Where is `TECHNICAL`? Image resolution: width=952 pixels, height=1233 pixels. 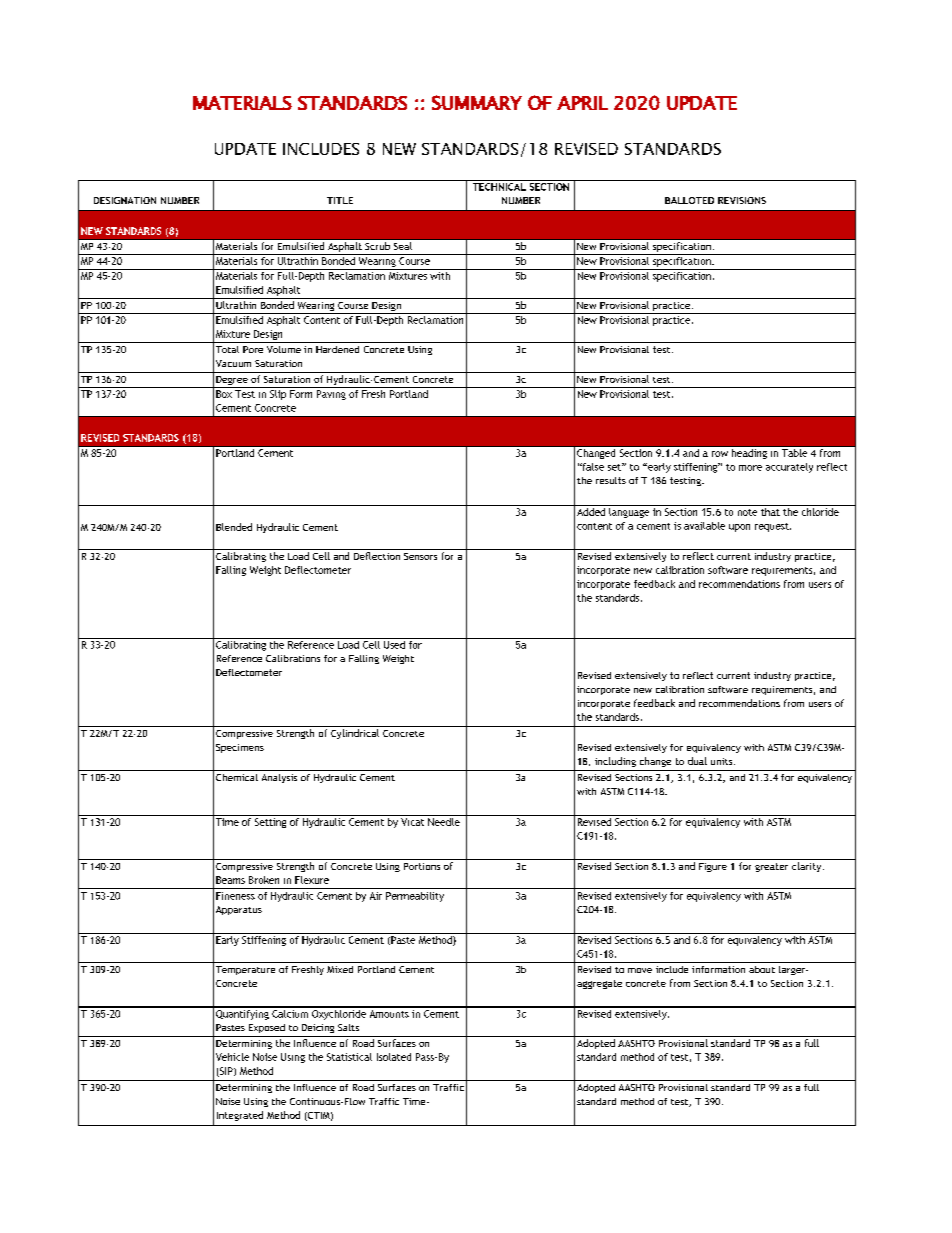 TECHNICAL is located at coordinates (499, 187).
